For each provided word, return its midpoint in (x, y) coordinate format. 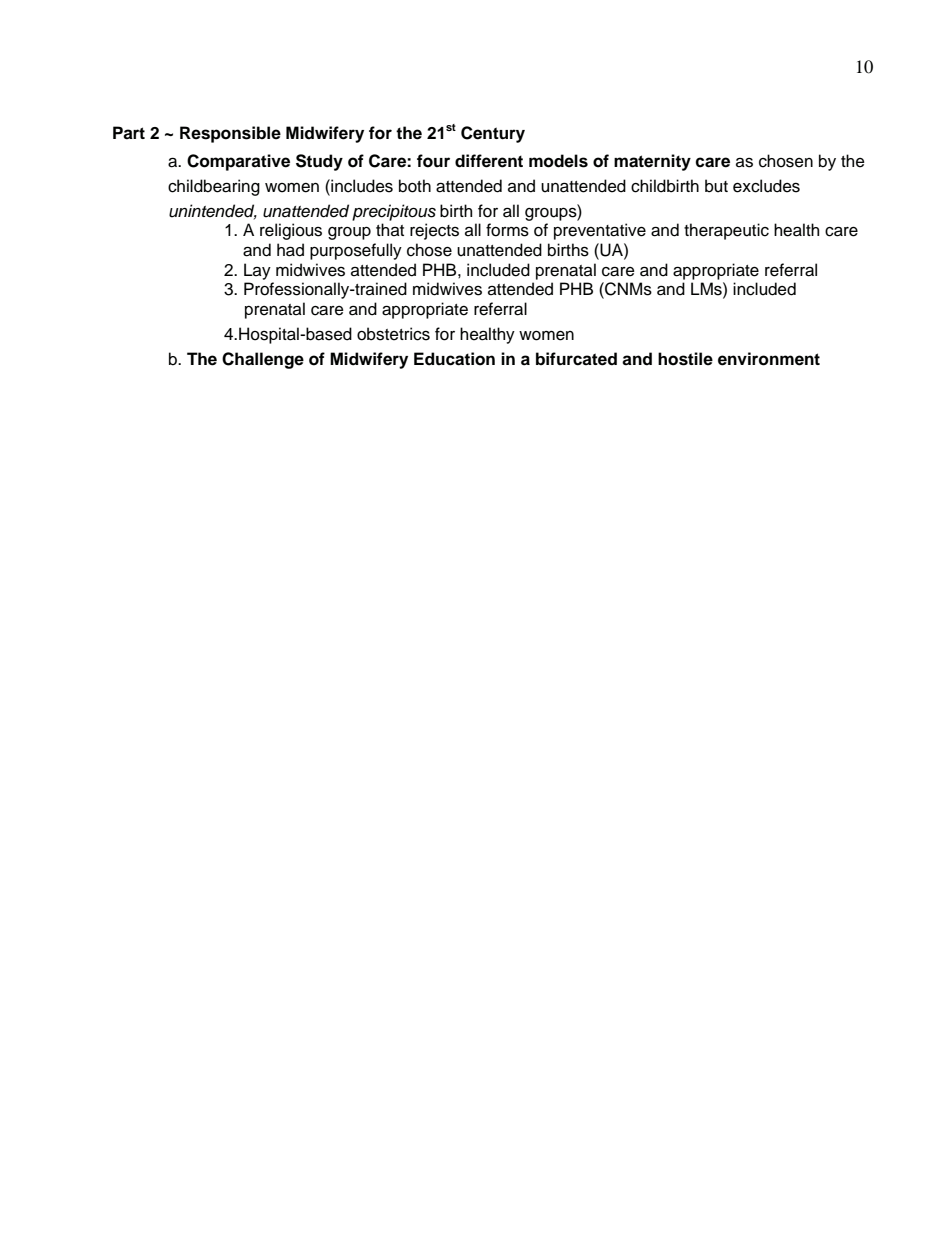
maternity (652, 162)
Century (493, 134)
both (415, 186)
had (290, 250)
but (716, 186)
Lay (257, 271)
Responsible (230, 134)
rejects (434, 231)
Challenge (263, 360)
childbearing (214, 187)
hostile (685, 359)
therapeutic (726, 231)
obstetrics (393, 334)
